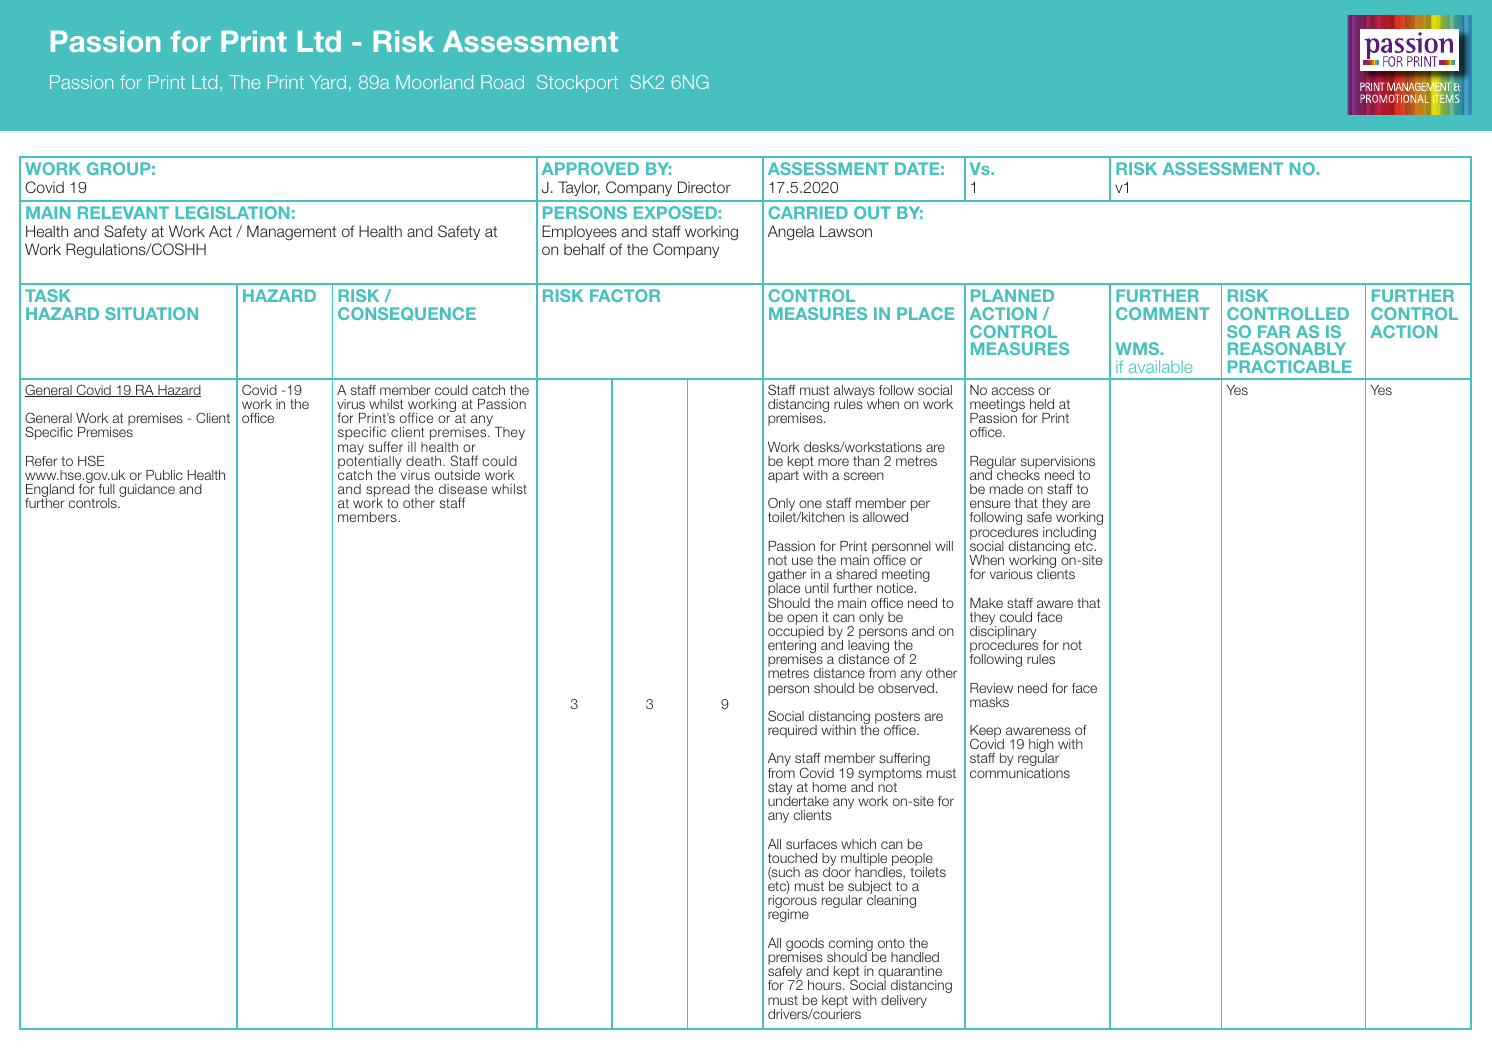 The height and width of the document is (1055, 1492). I want to click on Lawson, so click(846, 231).
